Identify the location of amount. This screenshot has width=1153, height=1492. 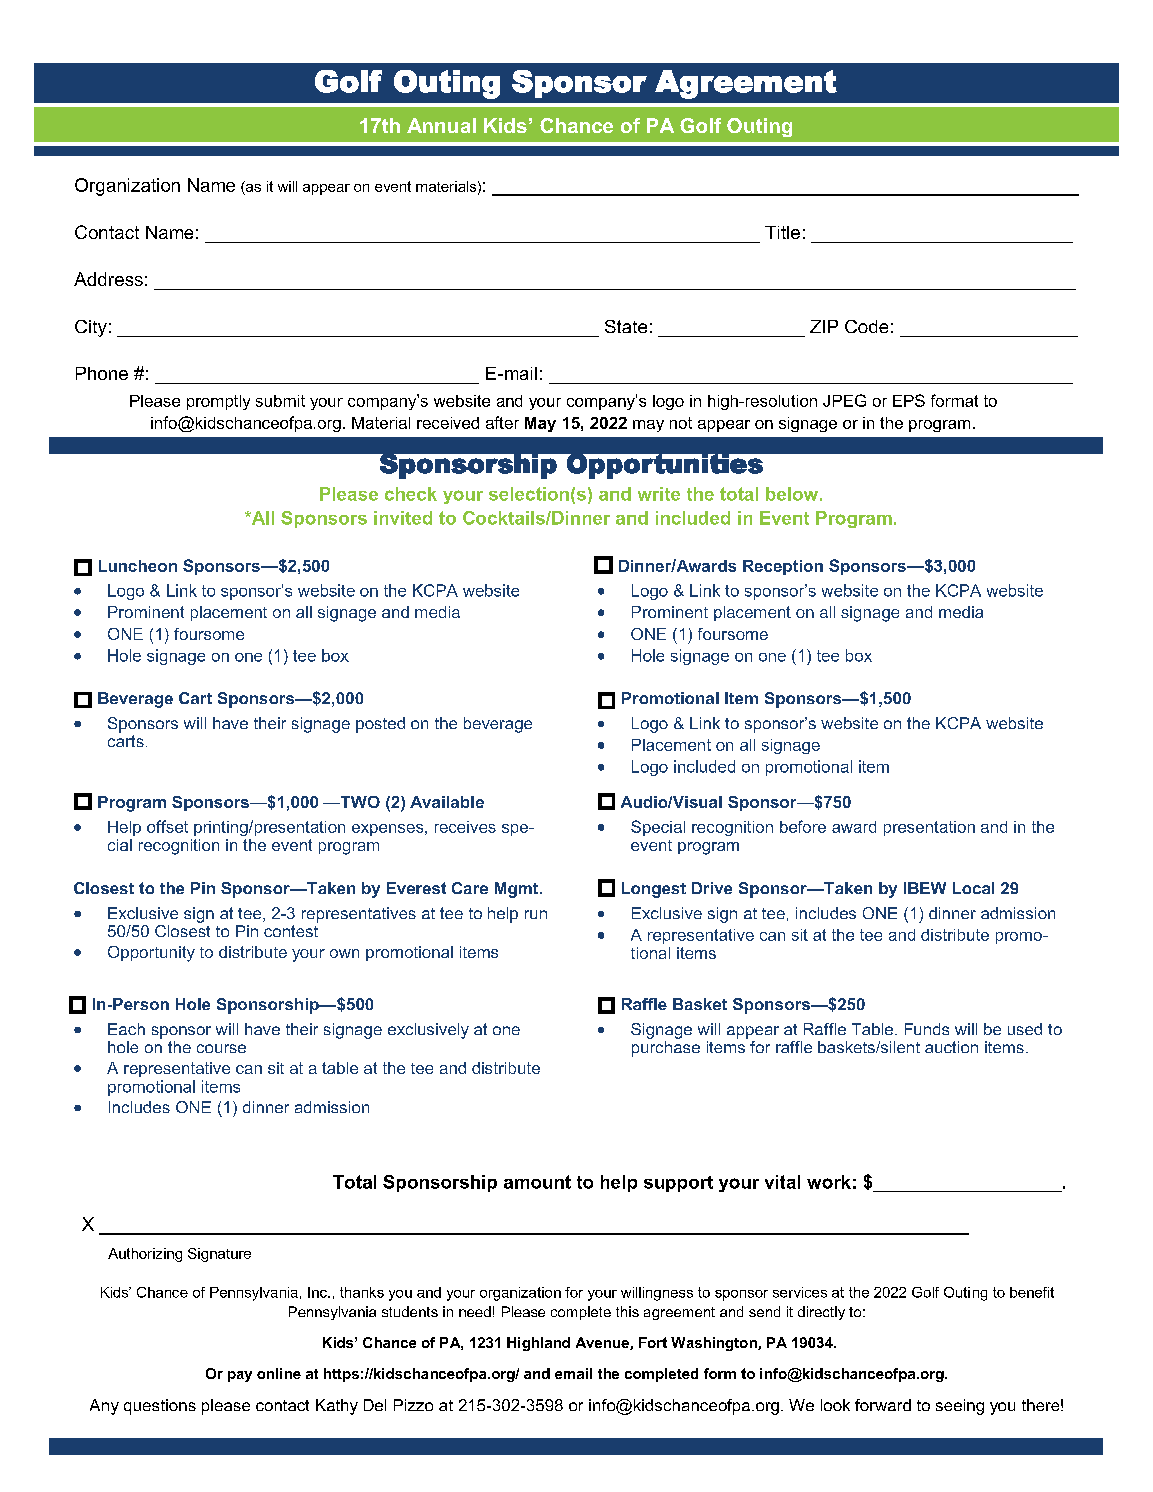
(537, 1182).
